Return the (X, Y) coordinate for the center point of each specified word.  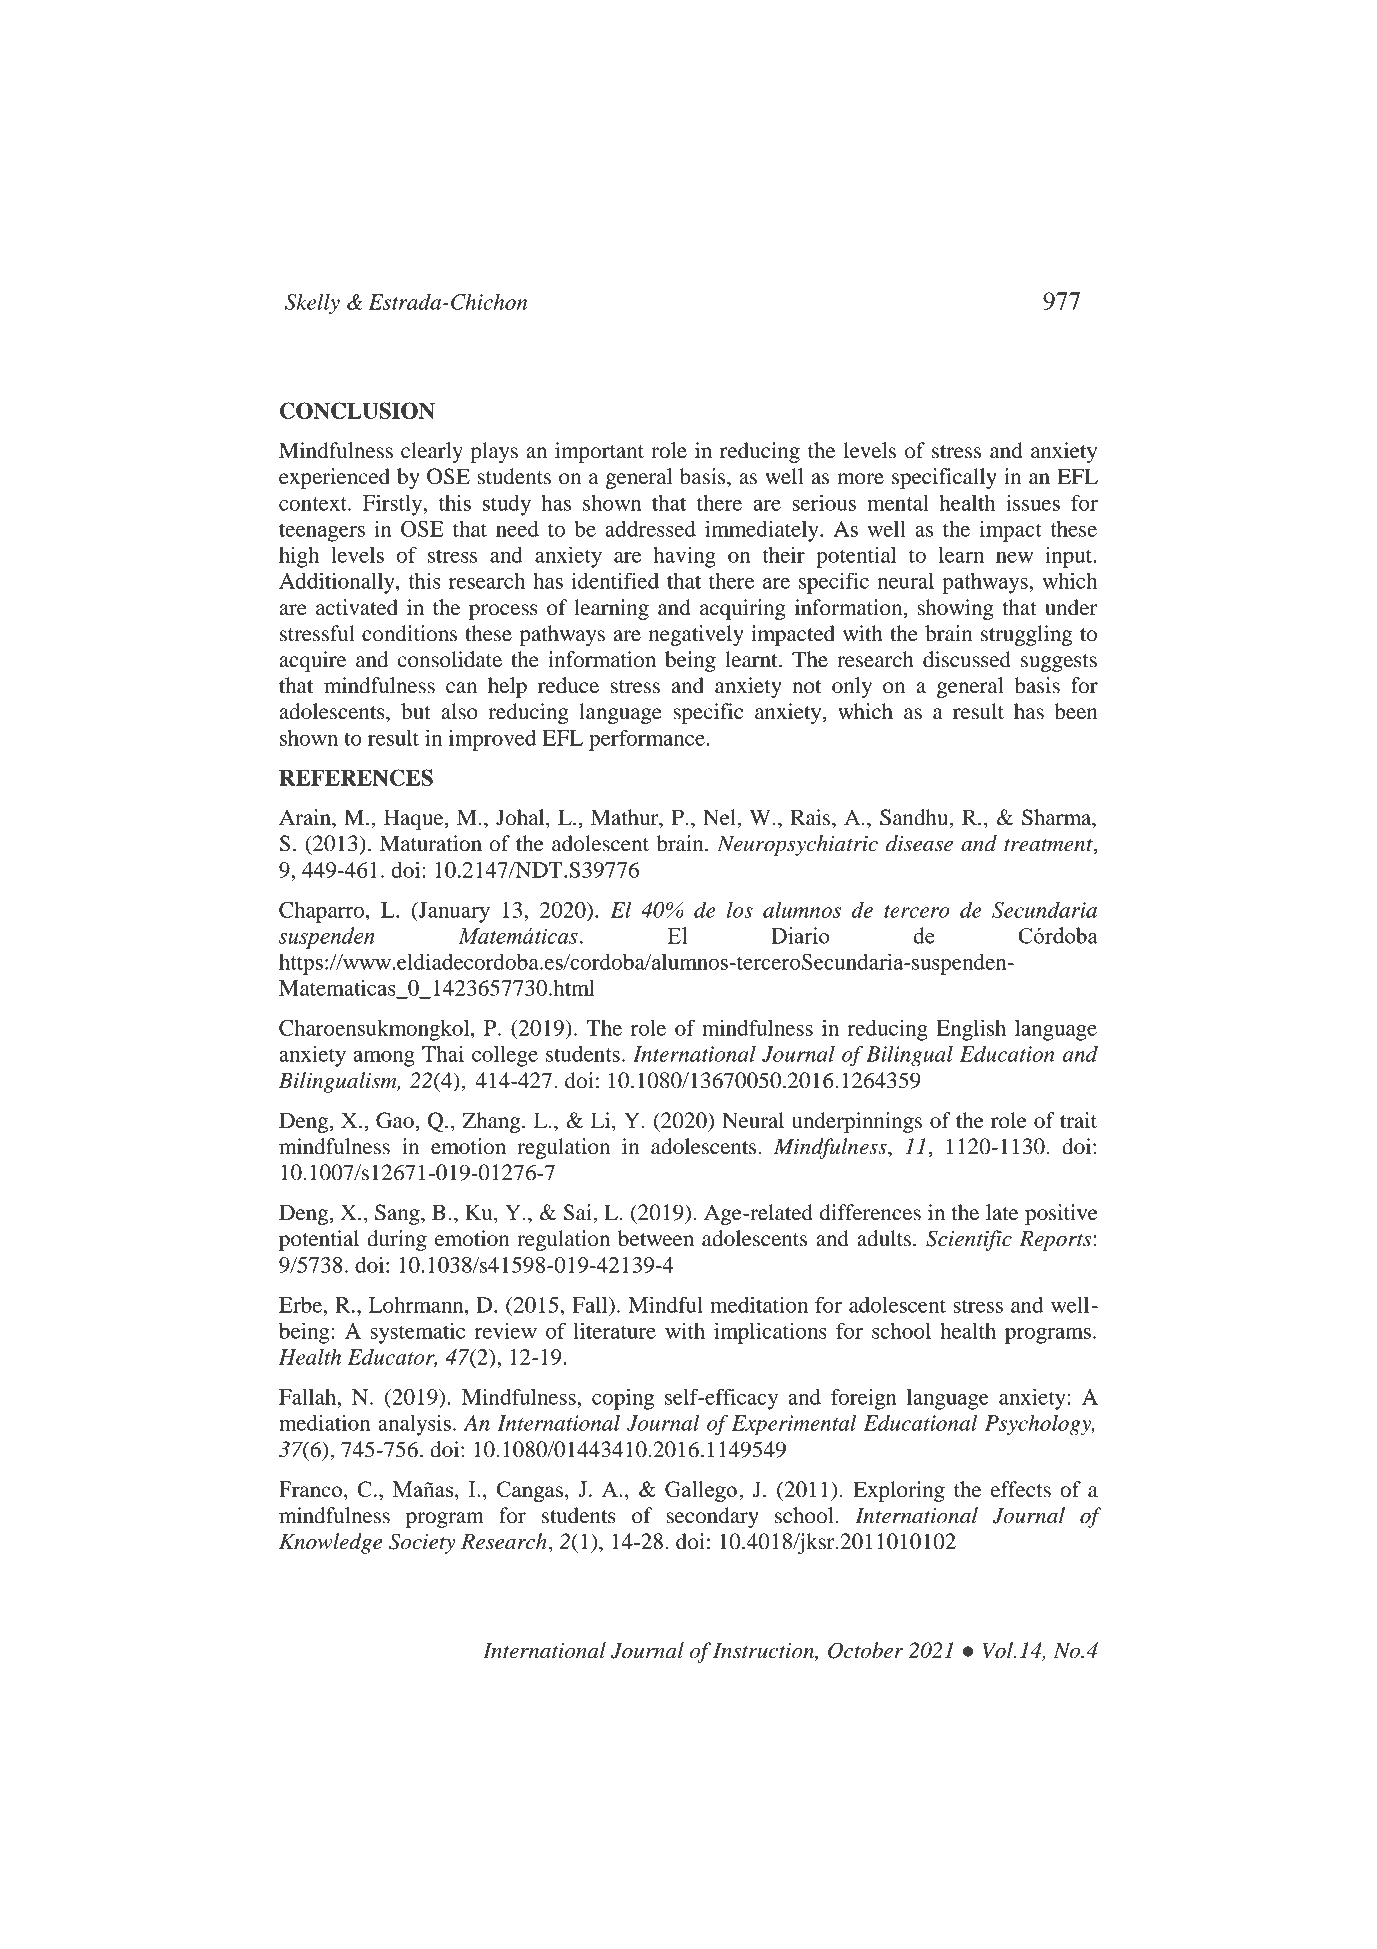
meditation (759, 1304)
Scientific (969, 1240)
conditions (409, 633)
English (971, 1030)
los (740, 910)
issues (1033, 503)
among (384, 1059)
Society (422, 1543)
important (599, 452)
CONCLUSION (357, 410)
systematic (417, 1333)
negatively (696, 635)
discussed (967, 659)
